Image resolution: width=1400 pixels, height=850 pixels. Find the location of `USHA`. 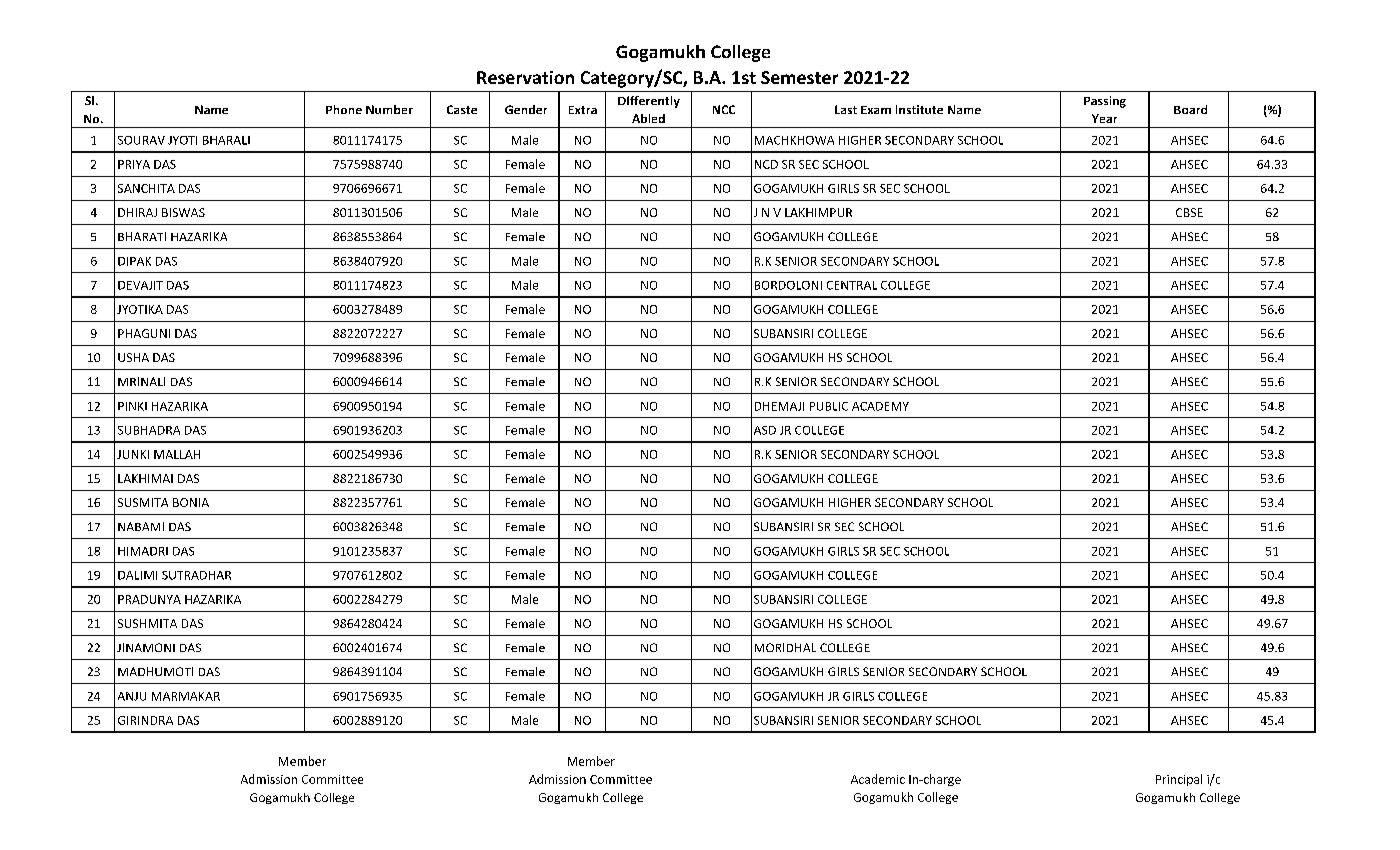

USHA is located at coordinates (133, 357).
